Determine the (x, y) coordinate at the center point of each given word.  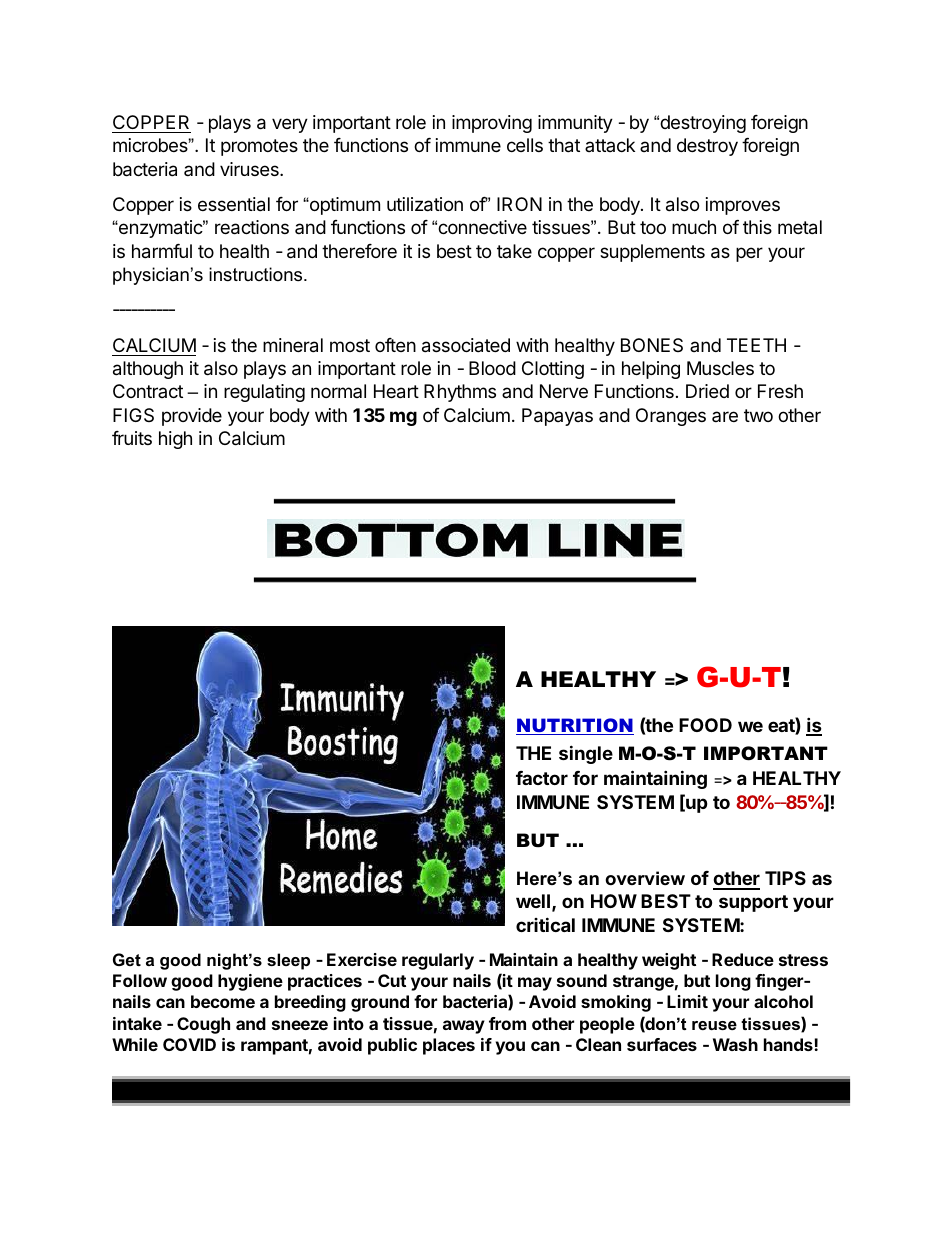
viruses (250, 169)
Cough (203, 1025)
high (175, 440)
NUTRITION (575, 726)
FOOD (705, 725)
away (464, 1027)
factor (542, 778)
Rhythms (460, 393)
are (725, 416)
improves (743, 206)
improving (492, 124)
